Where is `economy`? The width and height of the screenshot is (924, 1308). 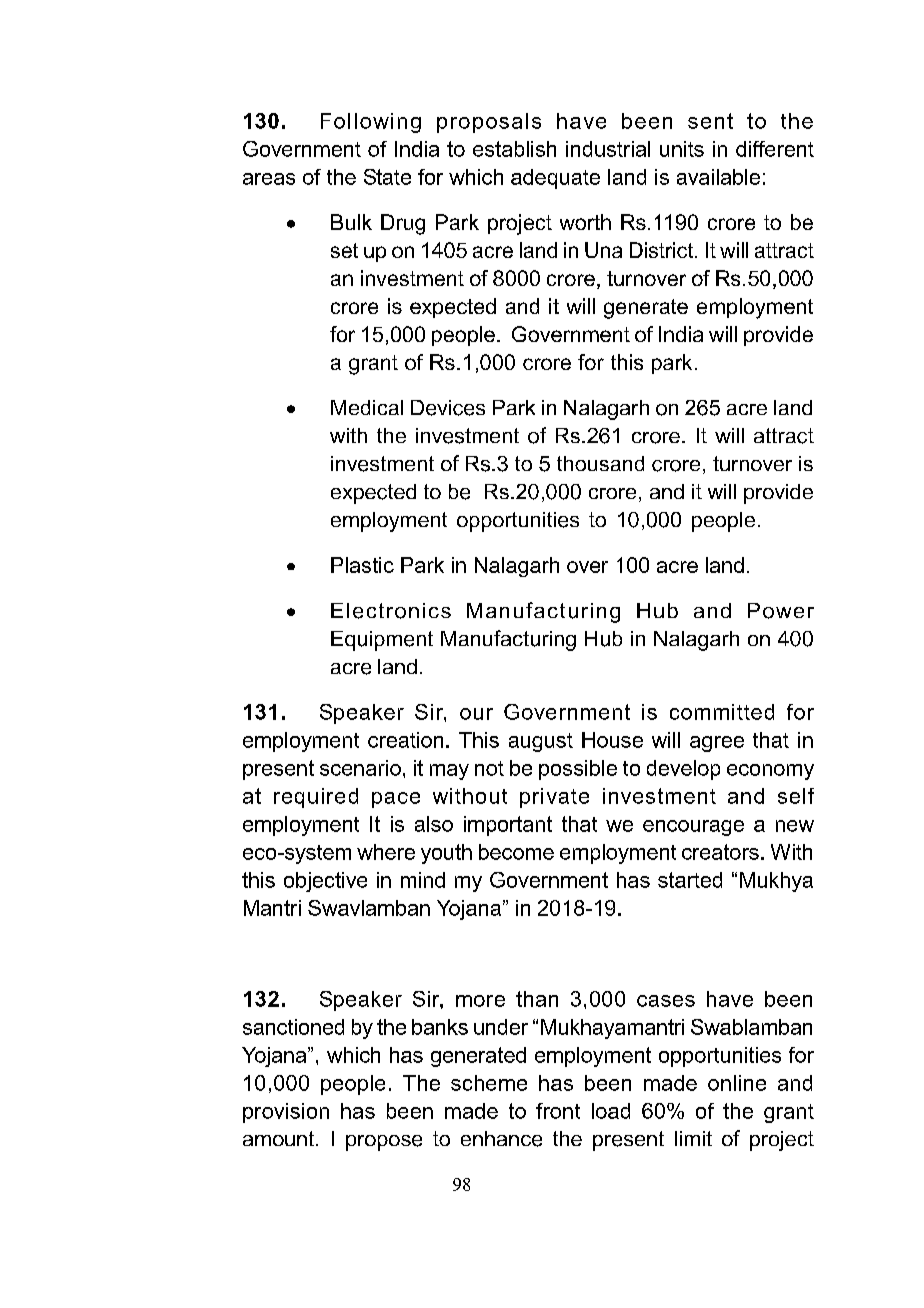 economy is located at coordinates (770, 772).
